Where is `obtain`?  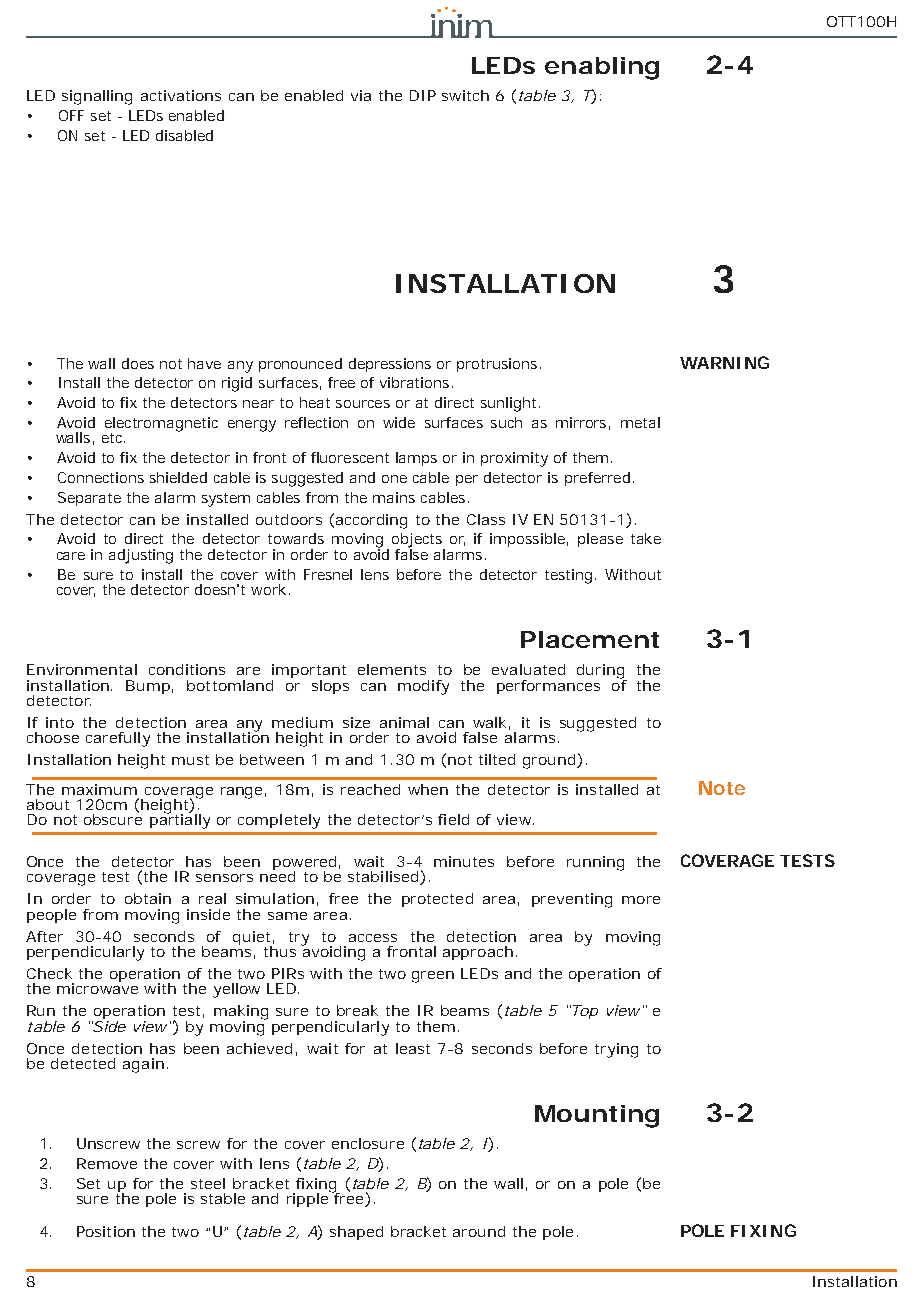
obtain is located at coordinates (148, 898).
